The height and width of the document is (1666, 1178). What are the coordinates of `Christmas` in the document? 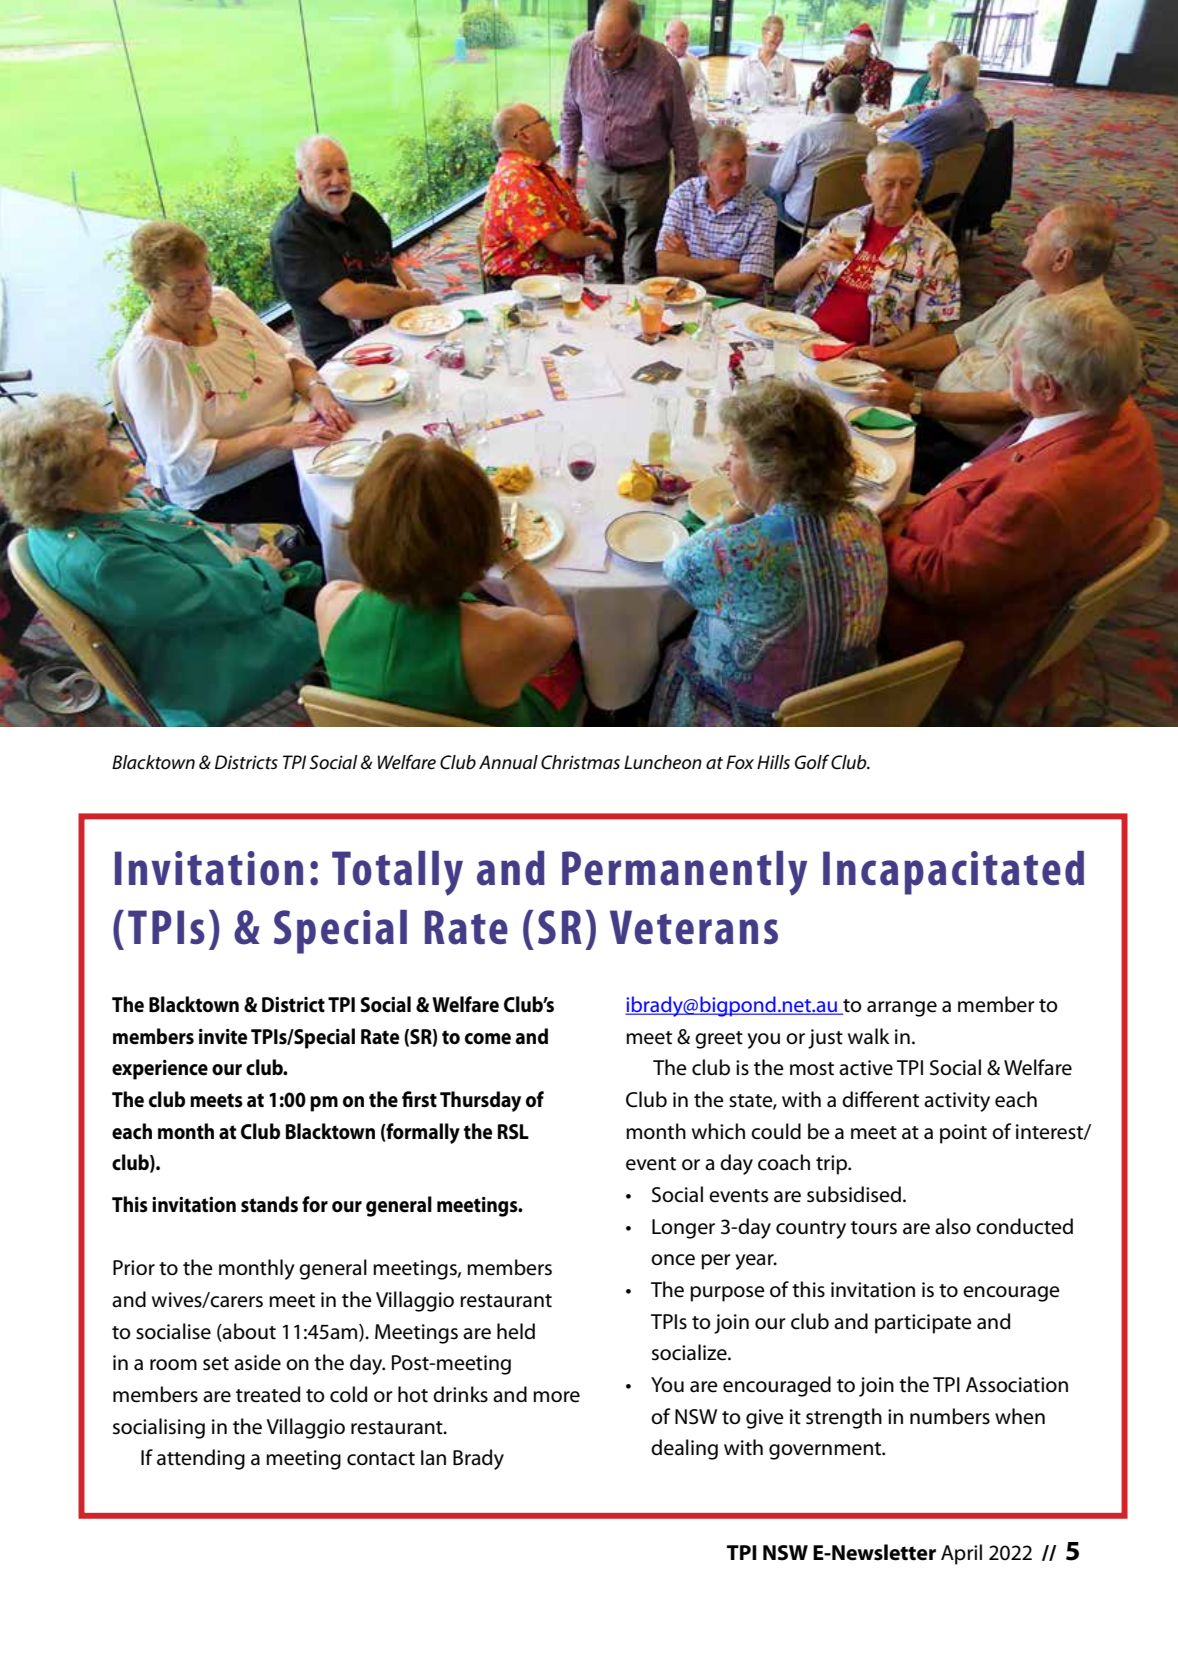 It's located at (580, 762).
